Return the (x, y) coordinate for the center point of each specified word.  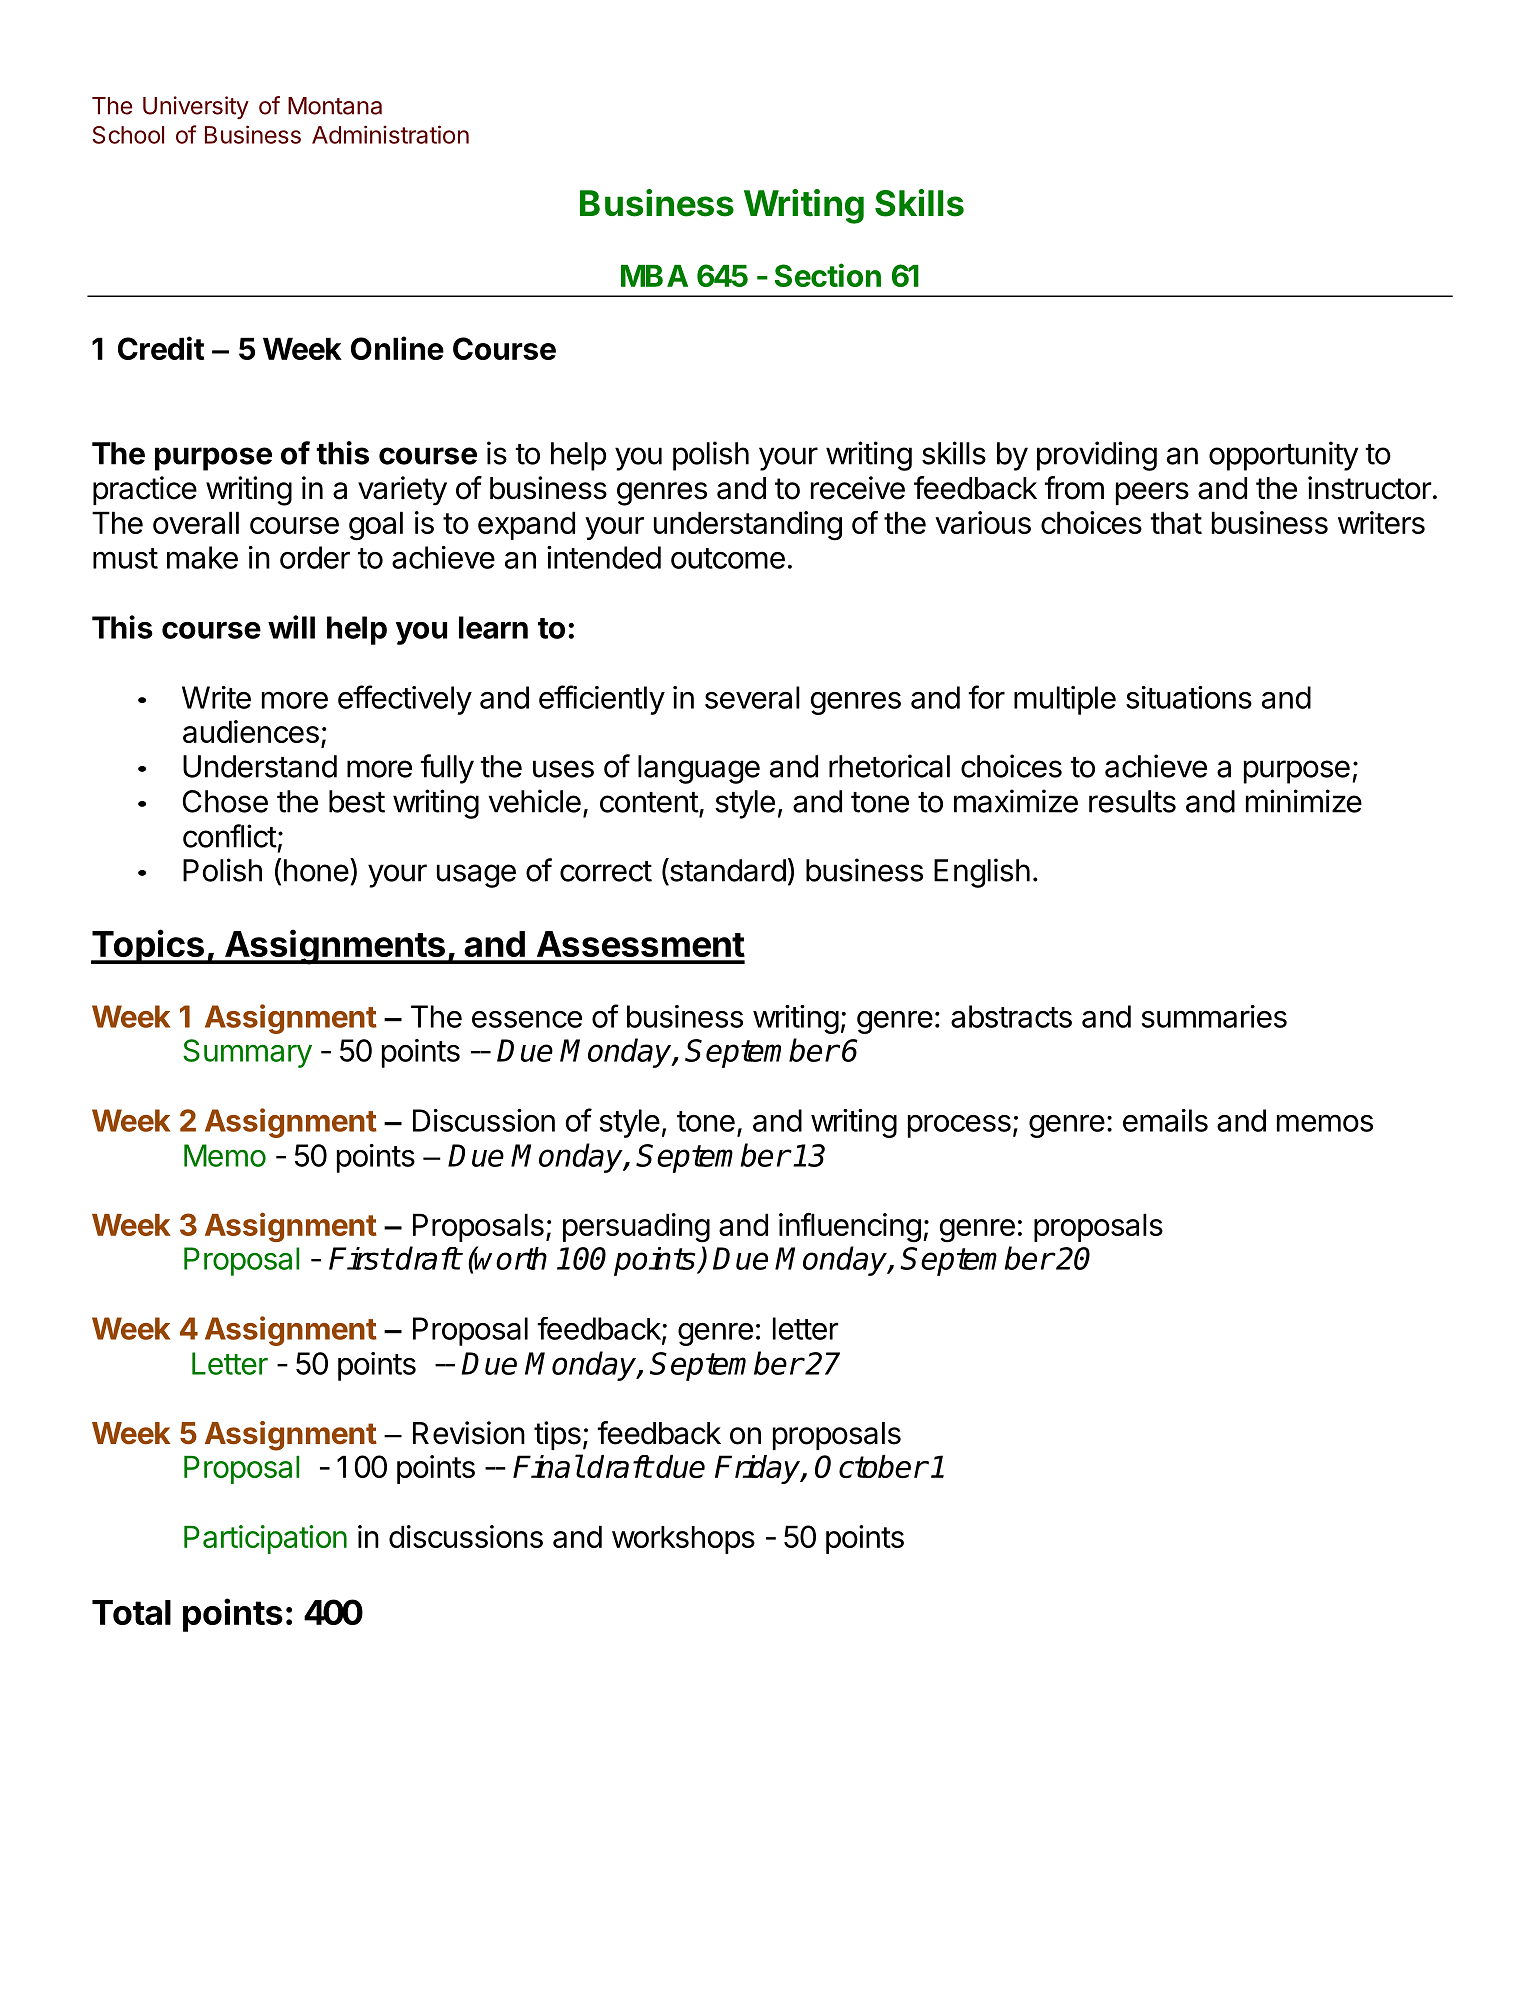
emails (1165, 1120)
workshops (683, 1540)
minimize (1304, 801)
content (649, 802)
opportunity (1283, 456)
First (360, 1258)
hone (316, 870)
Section (828, 275)
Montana (335, 106)
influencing (850, 1228)
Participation (265, 1539)
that (1176, 522)
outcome (728, 558)
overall (196, 522)
